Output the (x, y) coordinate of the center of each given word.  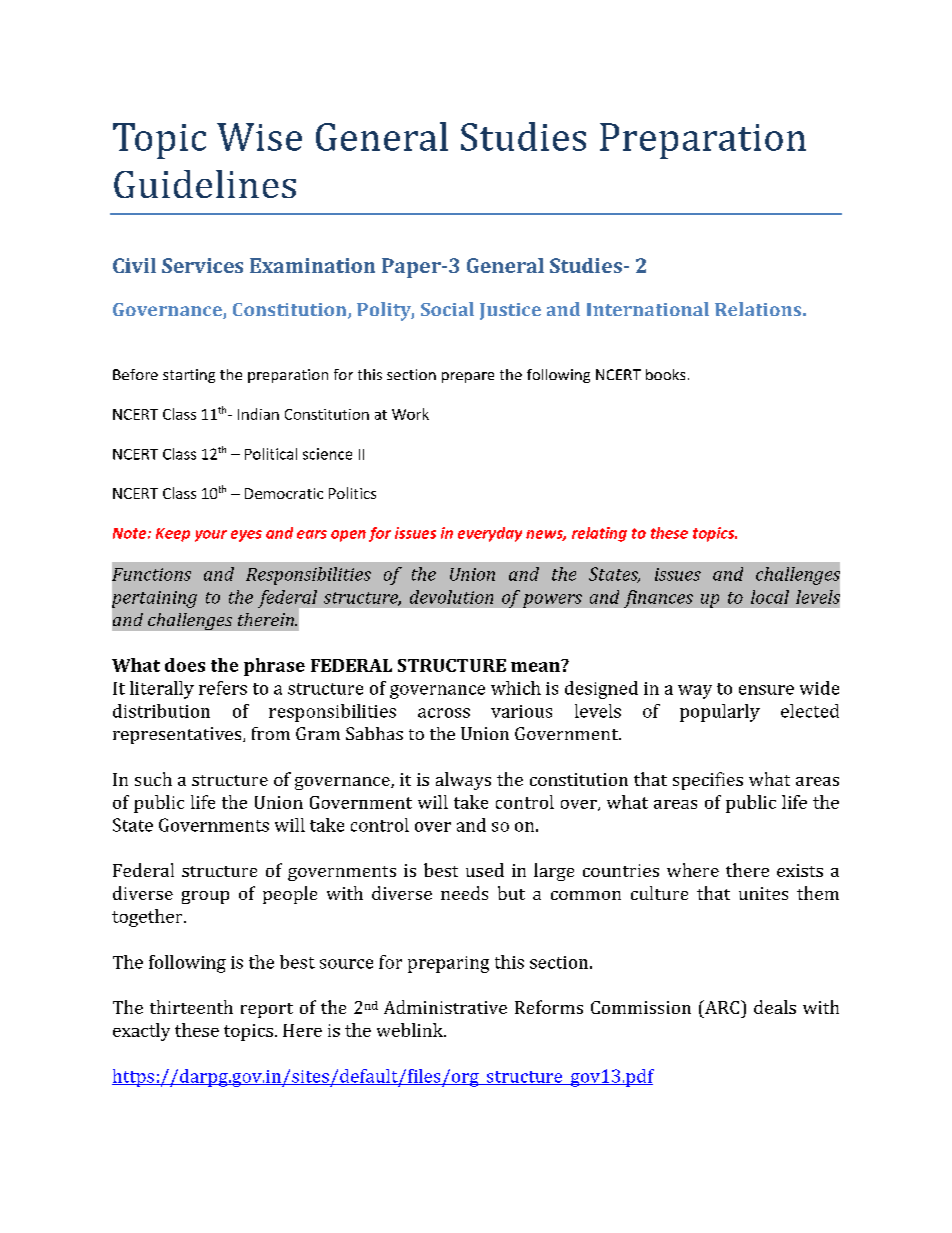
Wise (259, 137)
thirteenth (191, 1007)
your (211, 536)
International (648, 309)
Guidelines (205, 184)
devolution (451, 597)
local (770, 597)
